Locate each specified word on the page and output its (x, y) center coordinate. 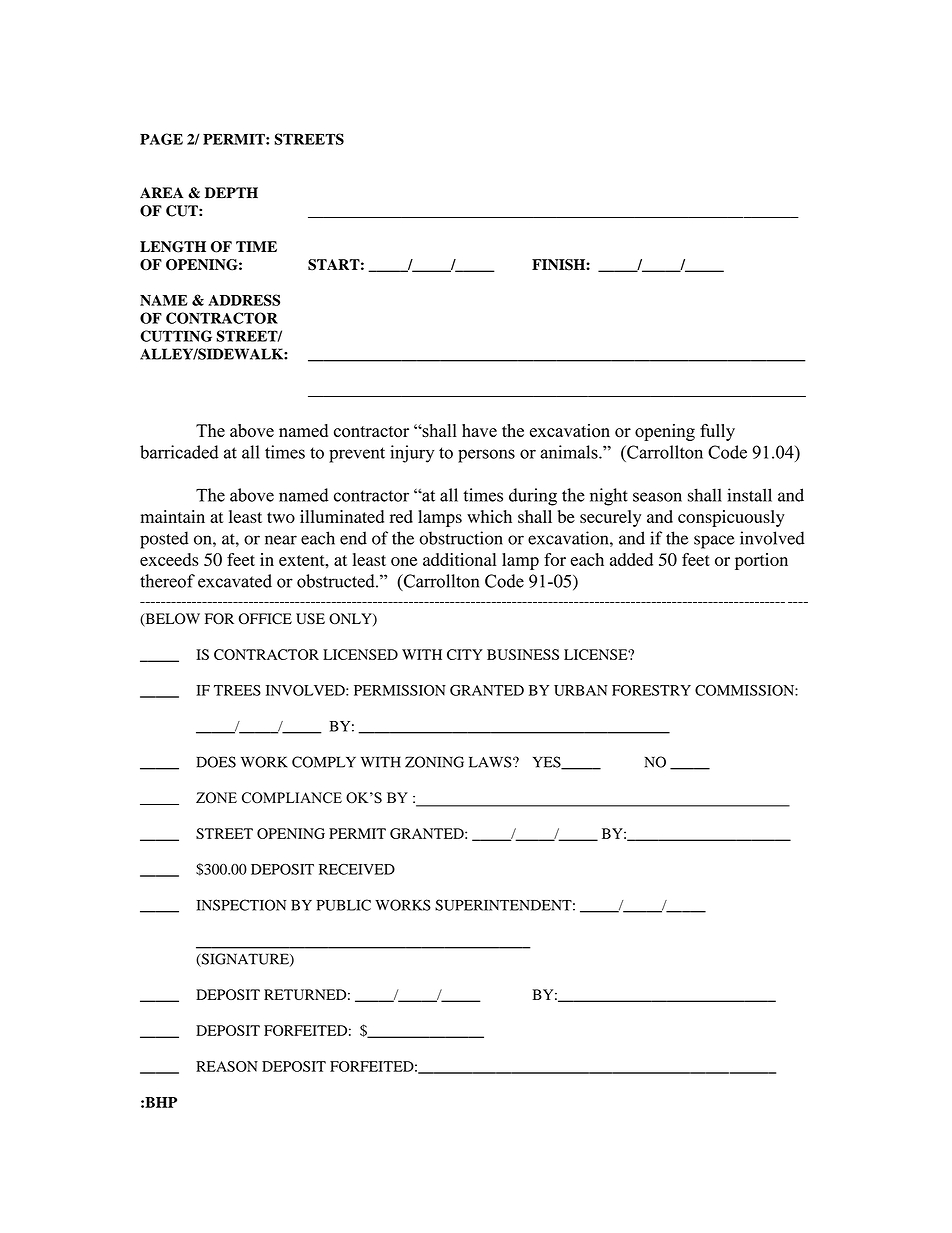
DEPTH (231, 192)
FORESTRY (651, 690)
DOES (216, 762)
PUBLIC (344, 905)
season (657, 497)
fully (717, 432)
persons (486, 456)
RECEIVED (357, 869)
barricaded (179, 452)
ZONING (434, 762)
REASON (227, 1066)
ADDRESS (244, 300)
